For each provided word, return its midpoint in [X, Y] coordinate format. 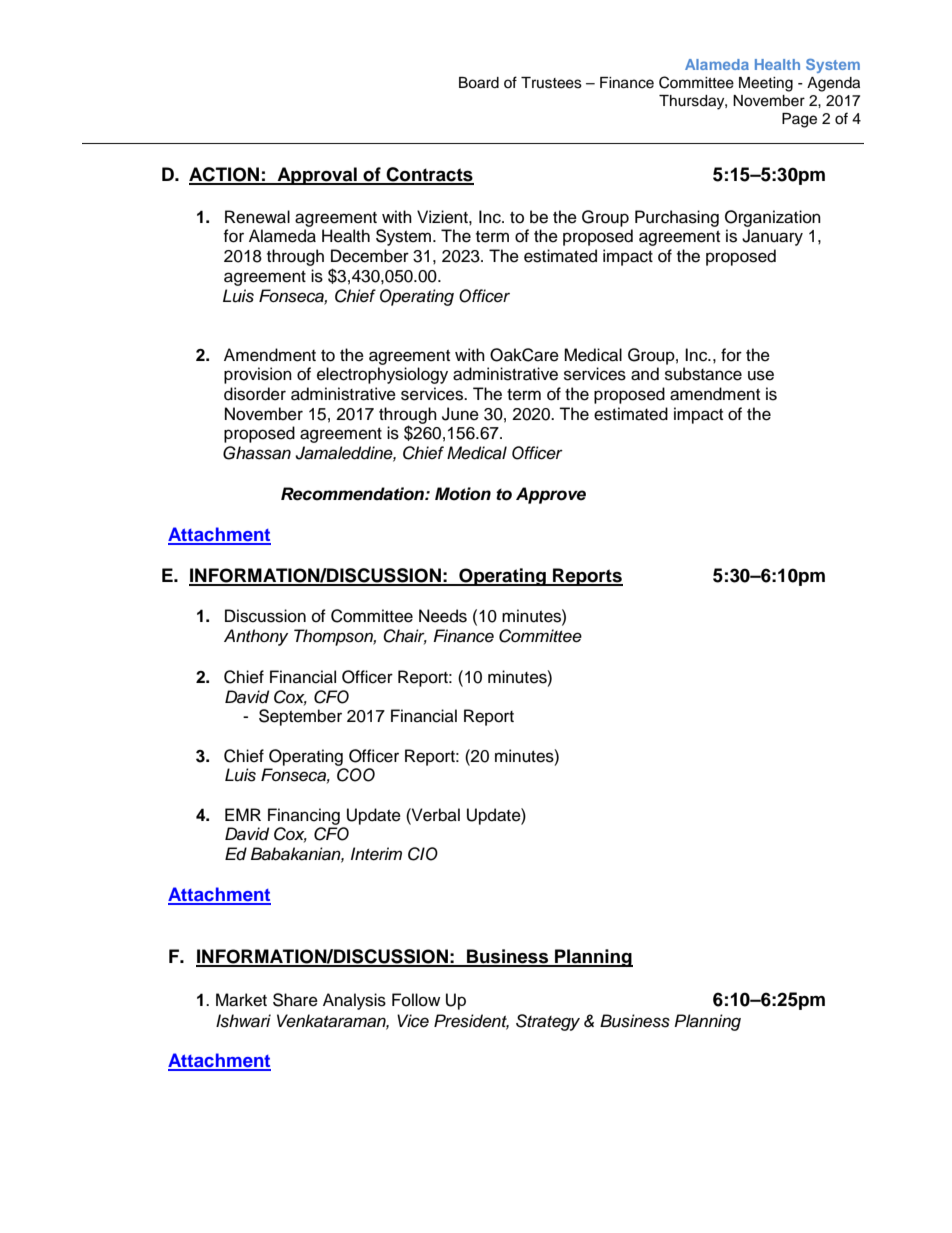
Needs [443, 616]
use [761, 375]
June [460, 414]
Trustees [551, 83]
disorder [255, 394]
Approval [317, 176]
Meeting [766, 84]
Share [295, 1000]
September [300, 717]
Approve [551, 495]
